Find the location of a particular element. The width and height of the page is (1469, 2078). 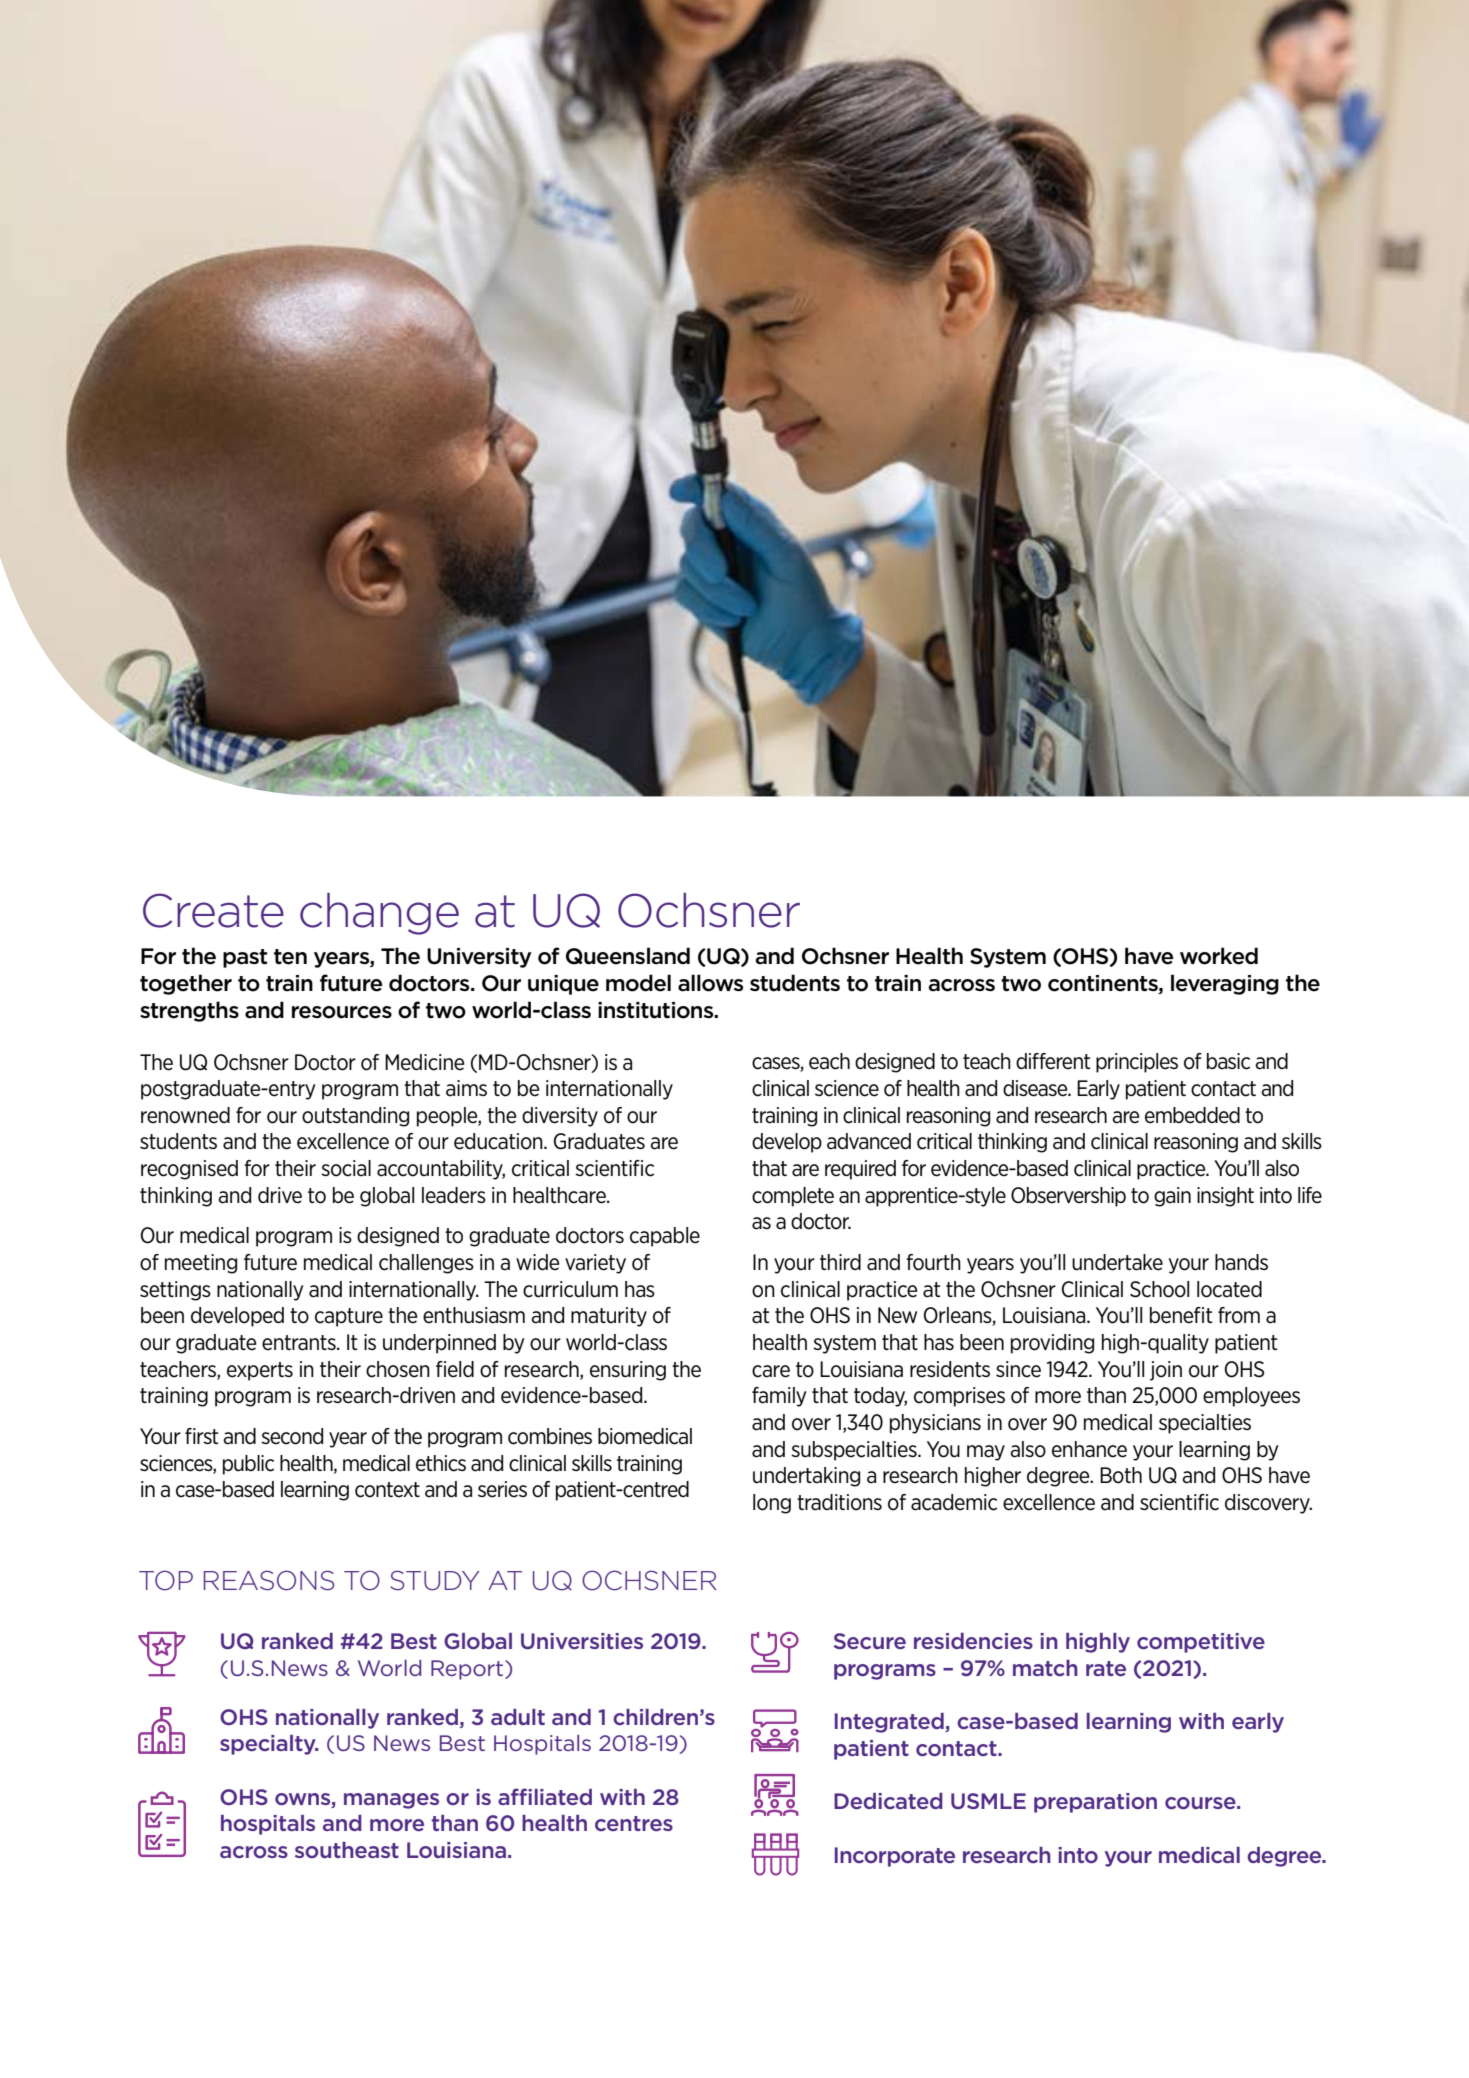

family is located at coordinates (779, 1397).
